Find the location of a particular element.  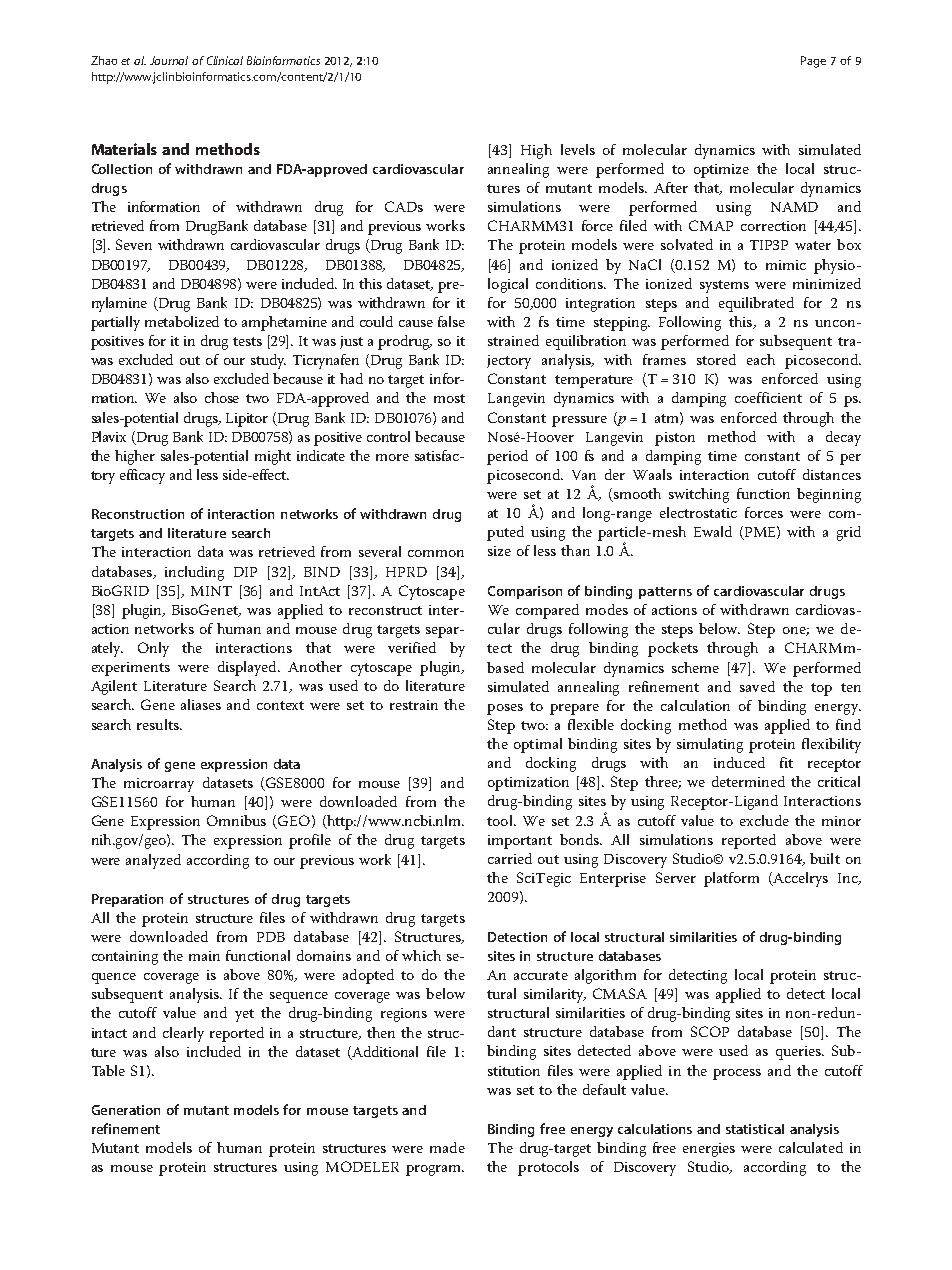

Page is located at coordinates (813, 62).
